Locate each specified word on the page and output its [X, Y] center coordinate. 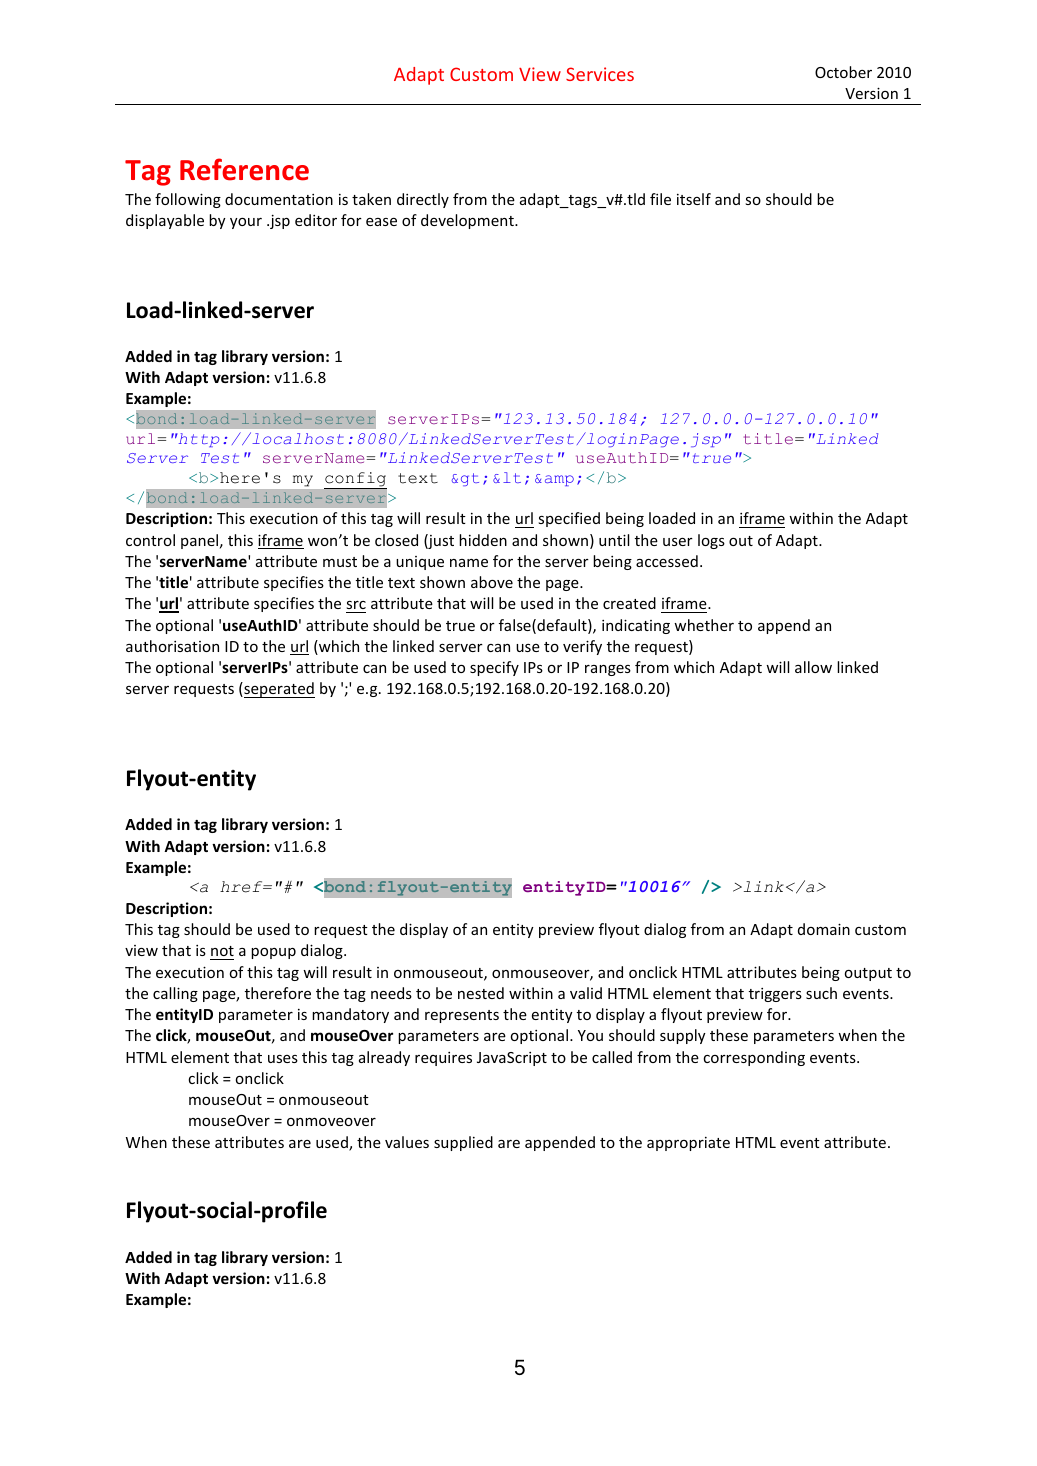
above [492, 582]
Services [600, 74]
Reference [244, 169]
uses [283, 1059]
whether [704, 625]
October [843, 72]
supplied [463, 1143]
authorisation [172, 646]
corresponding [754, 1058]
